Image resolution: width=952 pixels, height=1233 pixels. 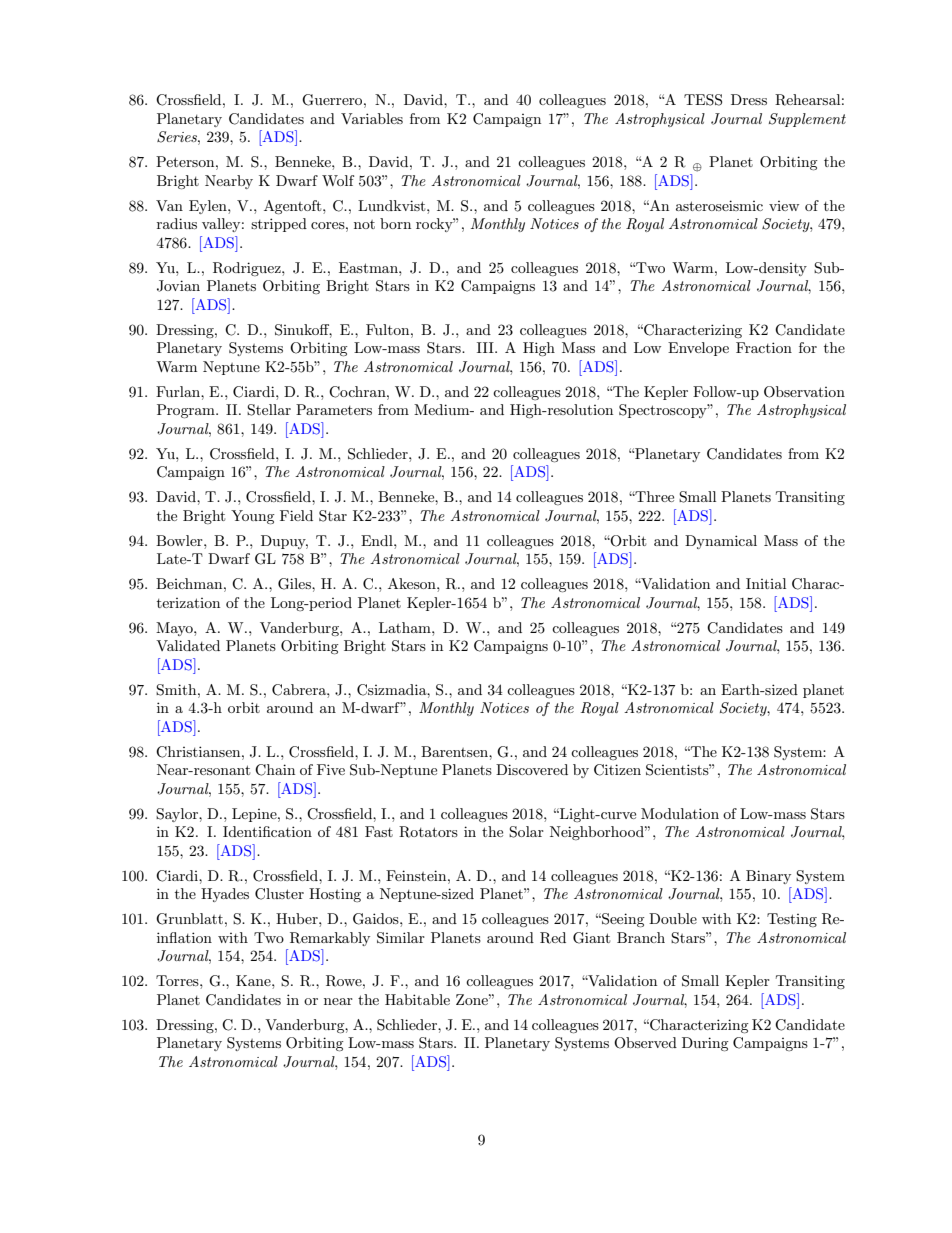 I want to click on TESS, so click(x=703, y=100).
